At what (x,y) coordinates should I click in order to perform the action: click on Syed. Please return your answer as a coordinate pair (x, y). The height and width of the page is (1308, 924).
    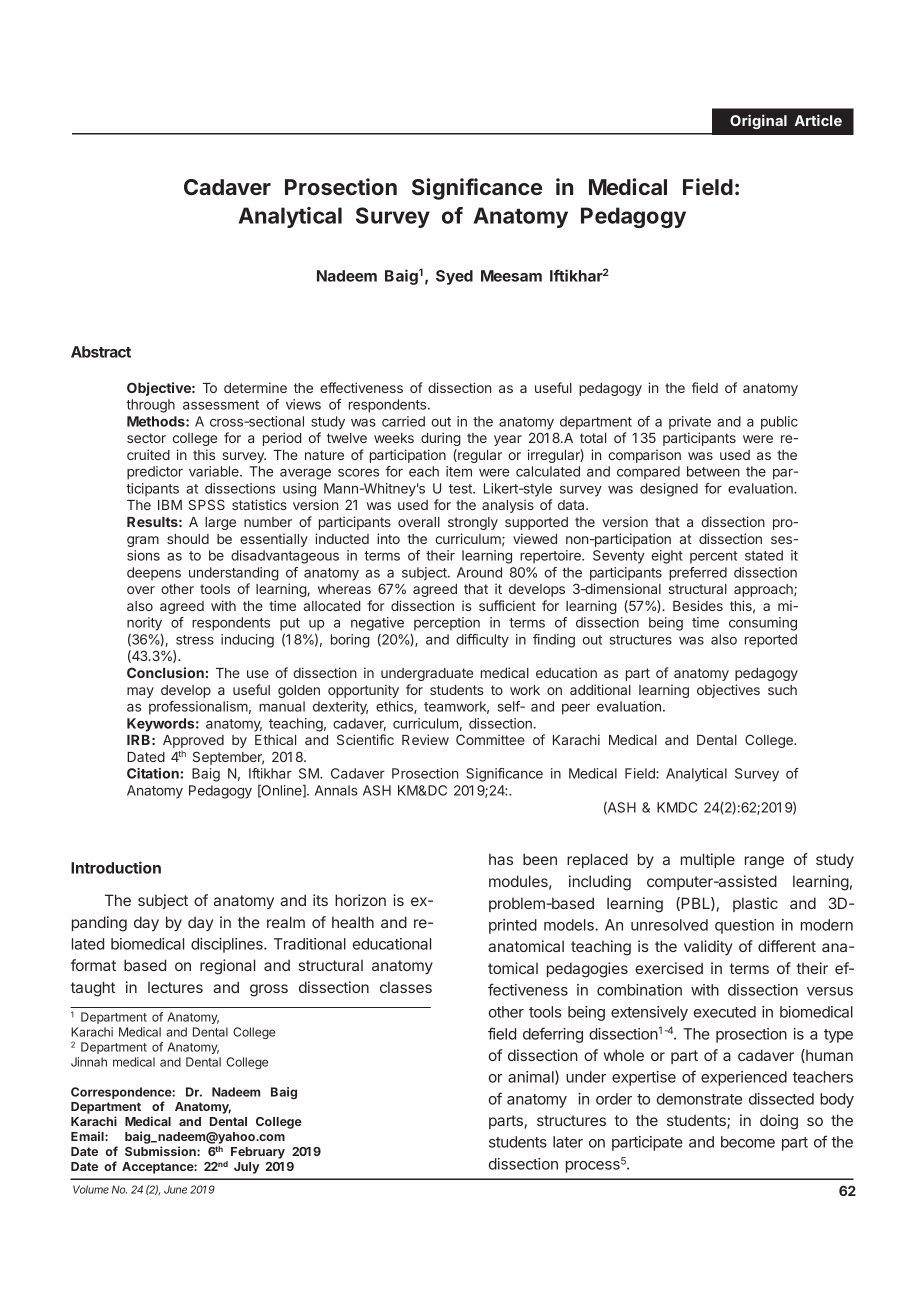
    Looking at the image, I should click on (454, 277).
